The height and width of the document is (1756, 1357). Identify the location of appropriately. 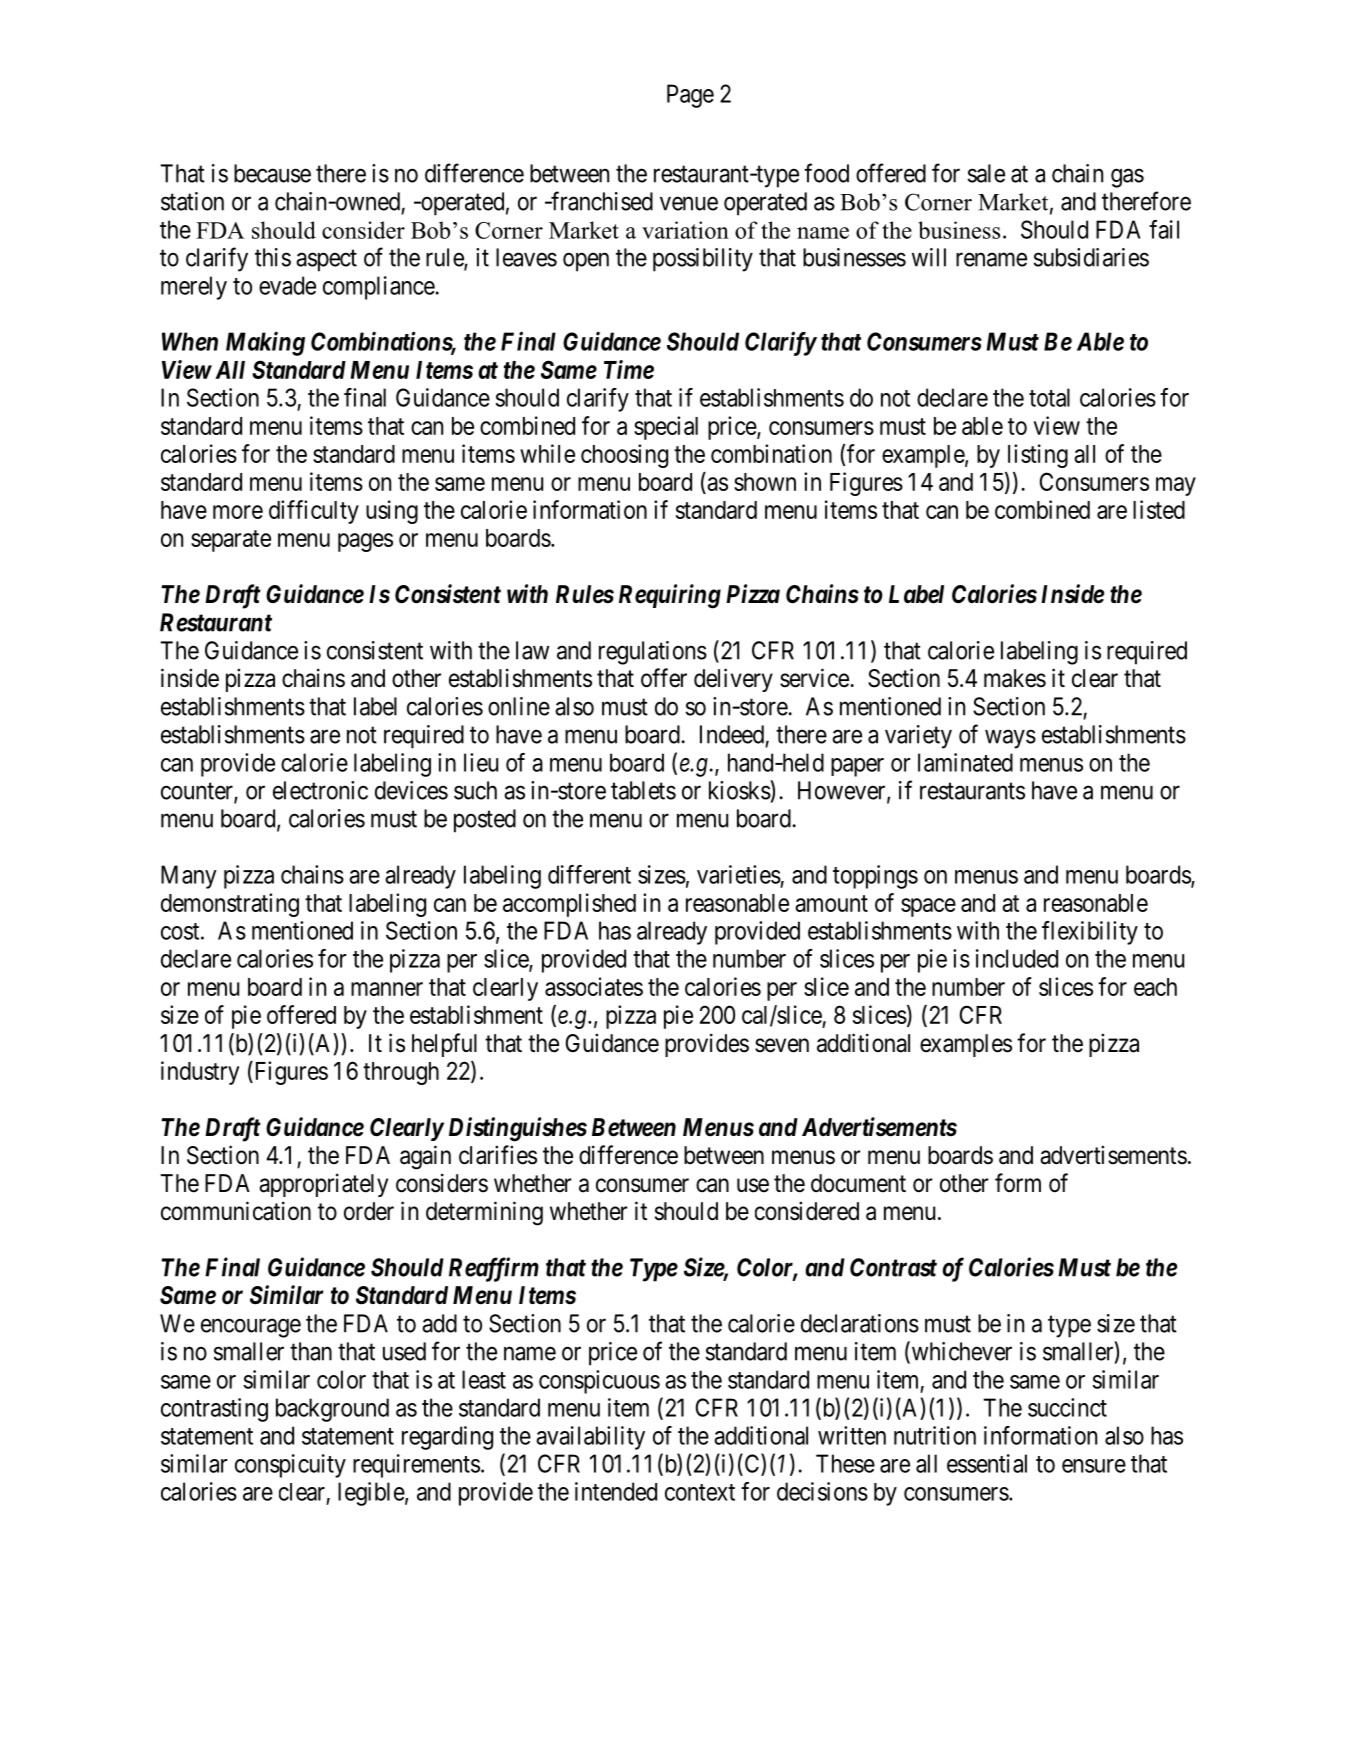
(323, 1185).
